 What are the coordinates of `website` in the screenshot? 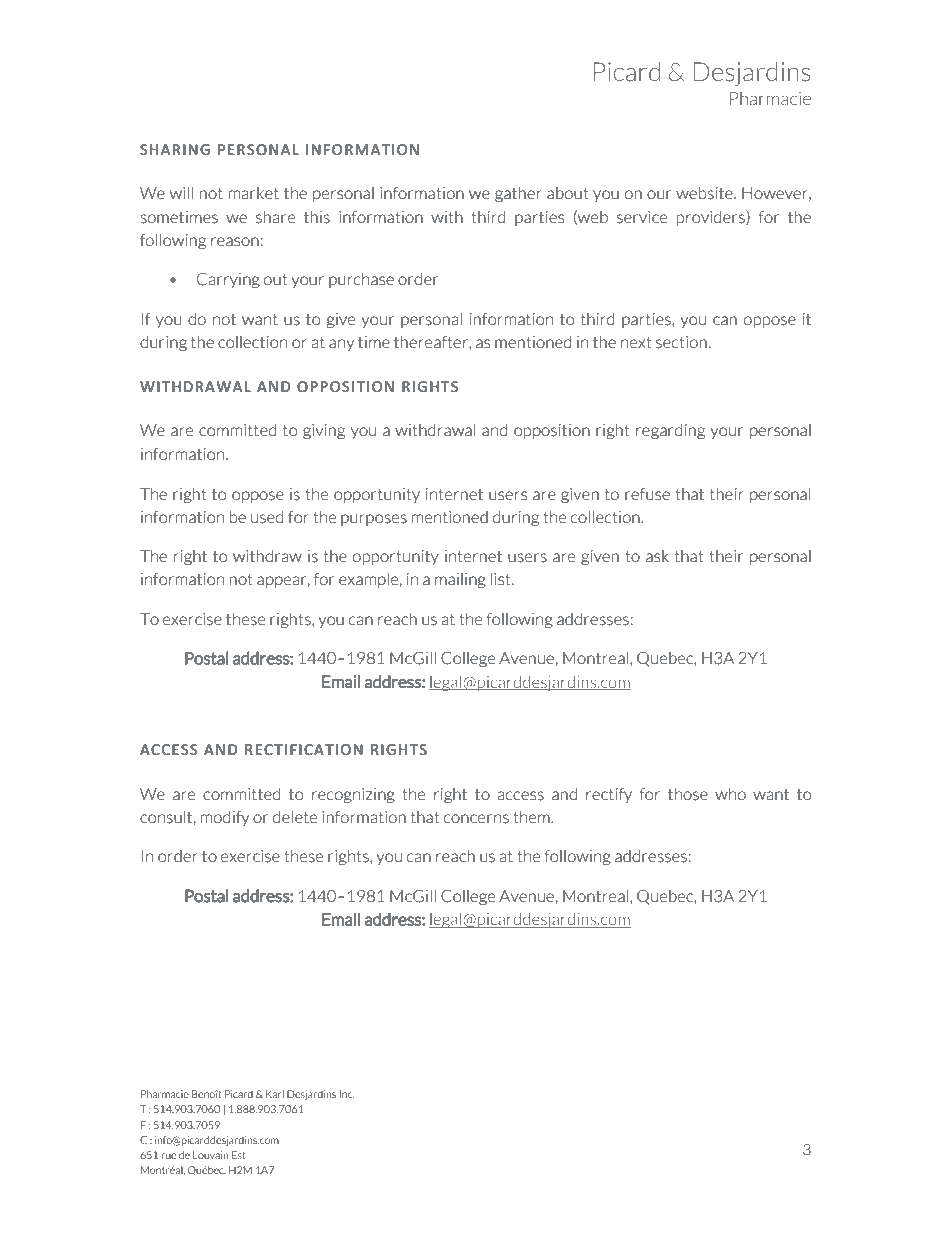 It's located at (705, 193).
